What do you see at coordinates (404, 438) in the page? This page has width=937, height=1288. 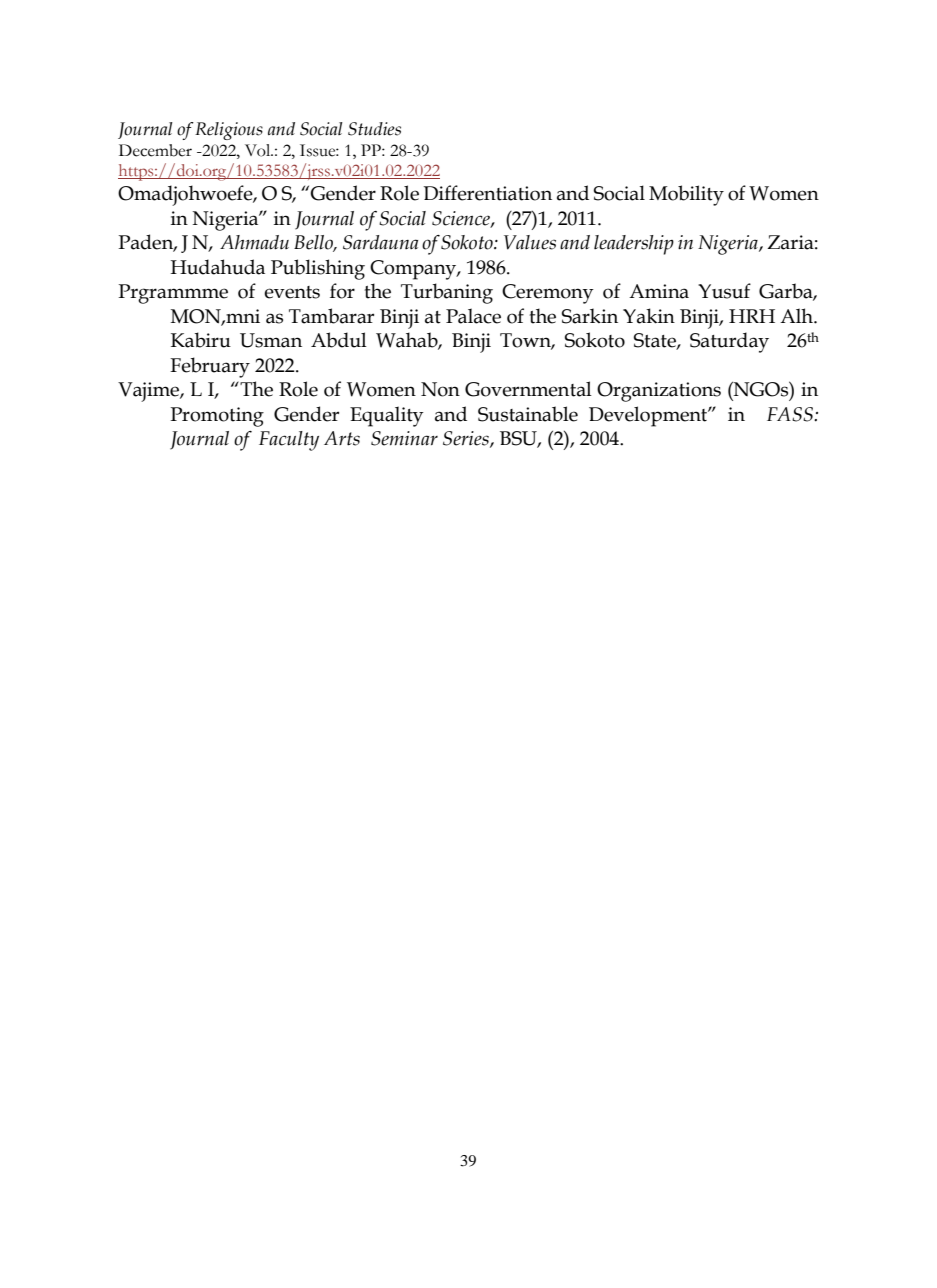 I see `Seminar` at bounding box center [404, 438].
